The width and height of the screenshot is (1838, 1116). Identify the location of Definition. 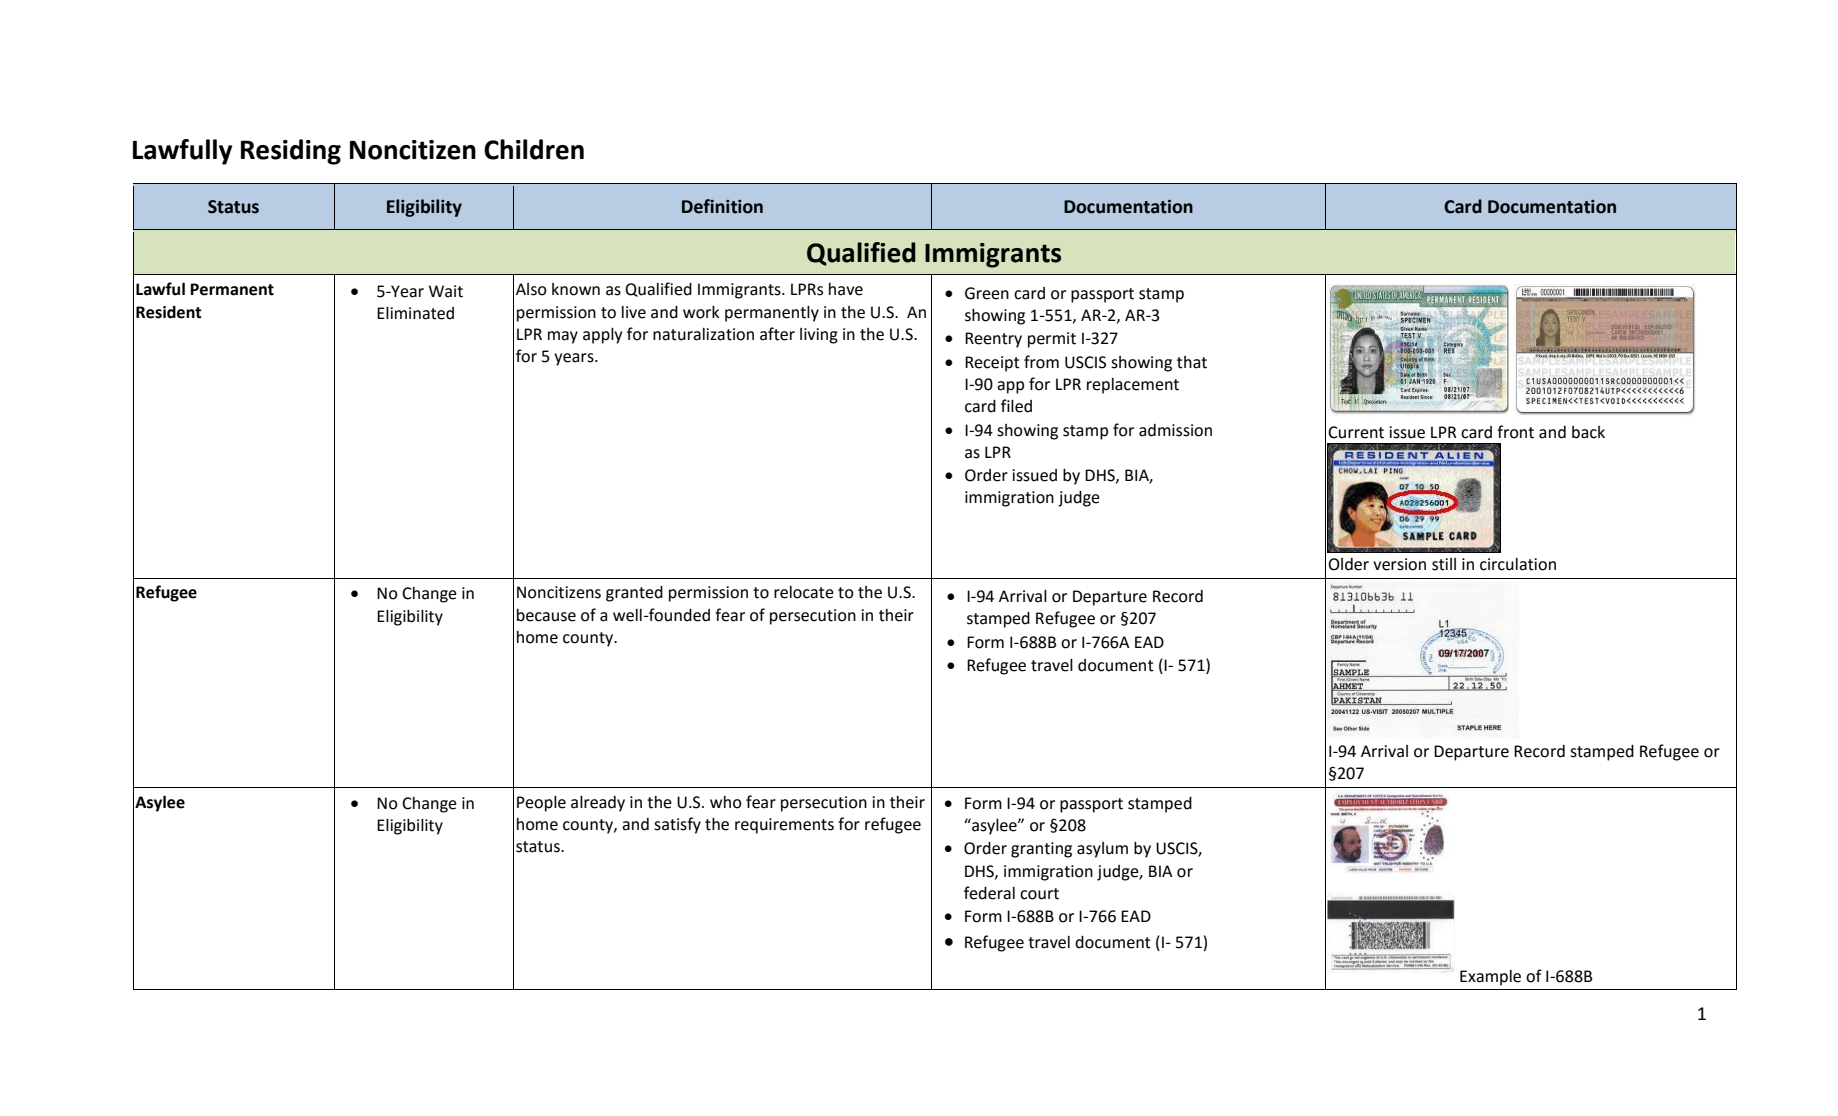
(722, 206).
